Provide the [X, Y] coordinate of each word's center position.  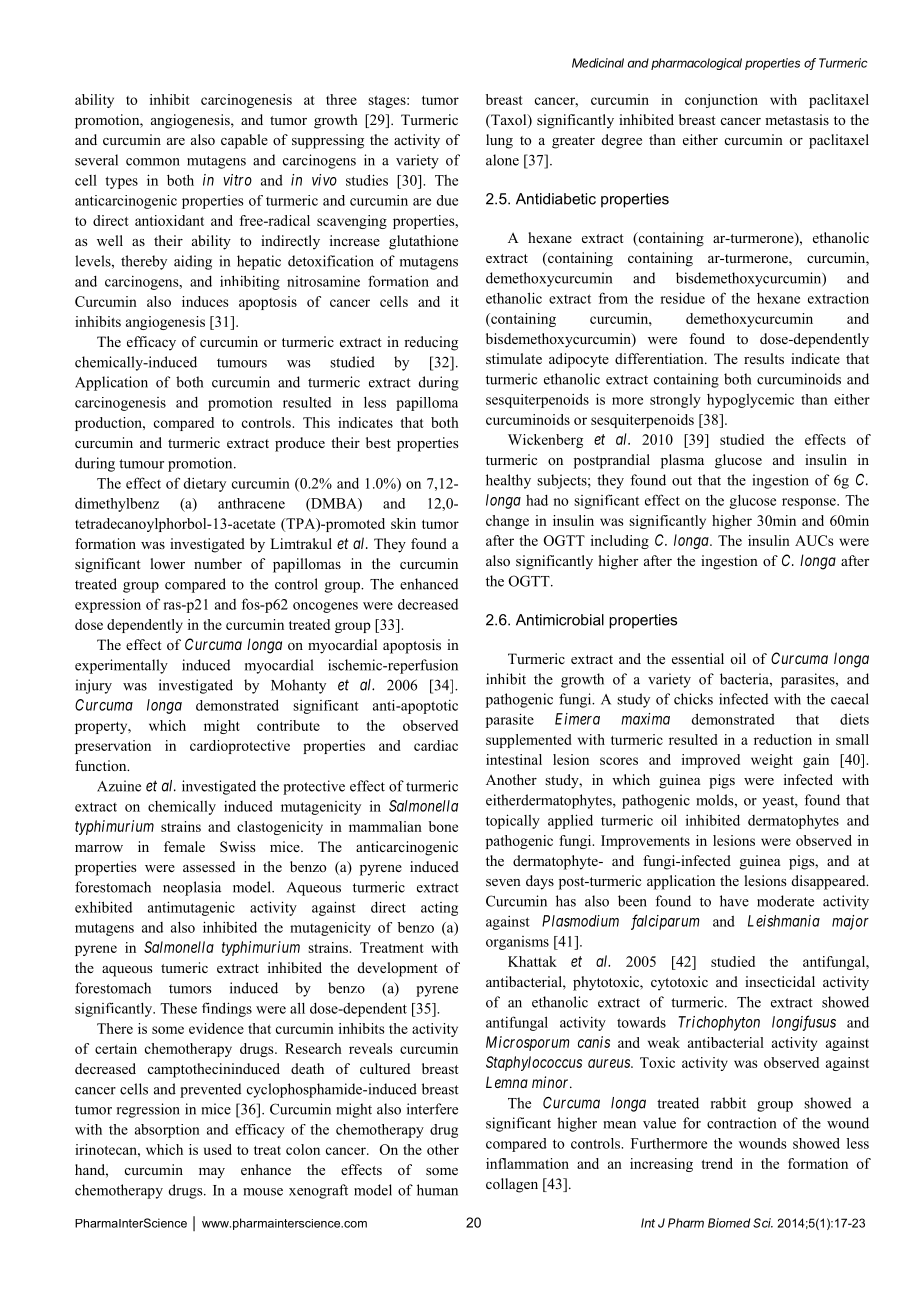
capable [244, 141]
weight [772, 761]
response [810, 503]
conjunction [721, 101]
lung [499, 141]
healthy [508, 481]
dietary [205, 484]
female [184, 846]
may [212, 1173]
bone [443, 826]
